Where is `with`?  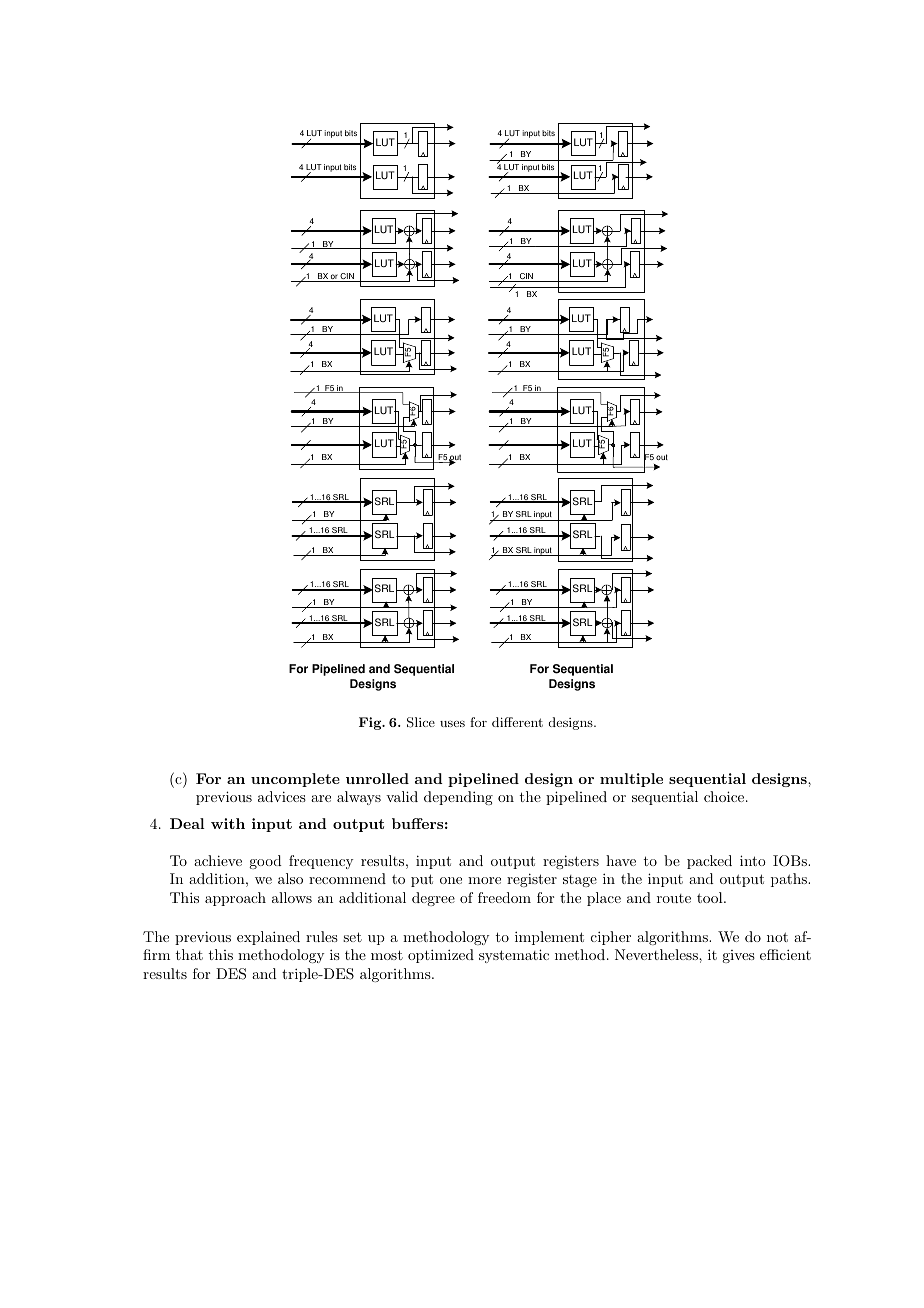
with is located at coordinates (228, 823).
